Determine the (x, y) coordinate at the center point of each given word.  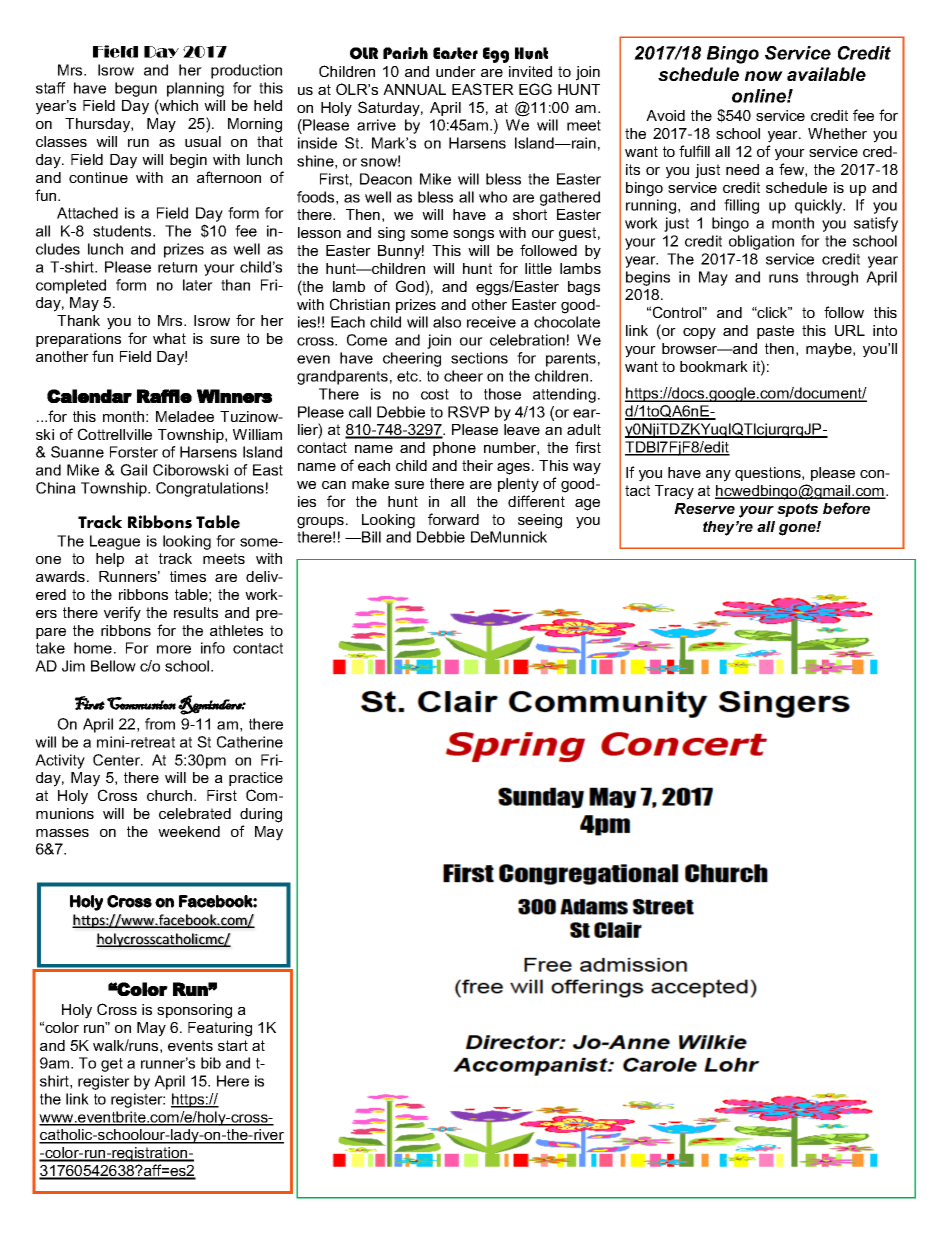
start (233, 1045)
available (826, 74)
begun (136, 89)
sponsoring (194, 1011)
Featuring (220, 1029)
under (456, 71)
